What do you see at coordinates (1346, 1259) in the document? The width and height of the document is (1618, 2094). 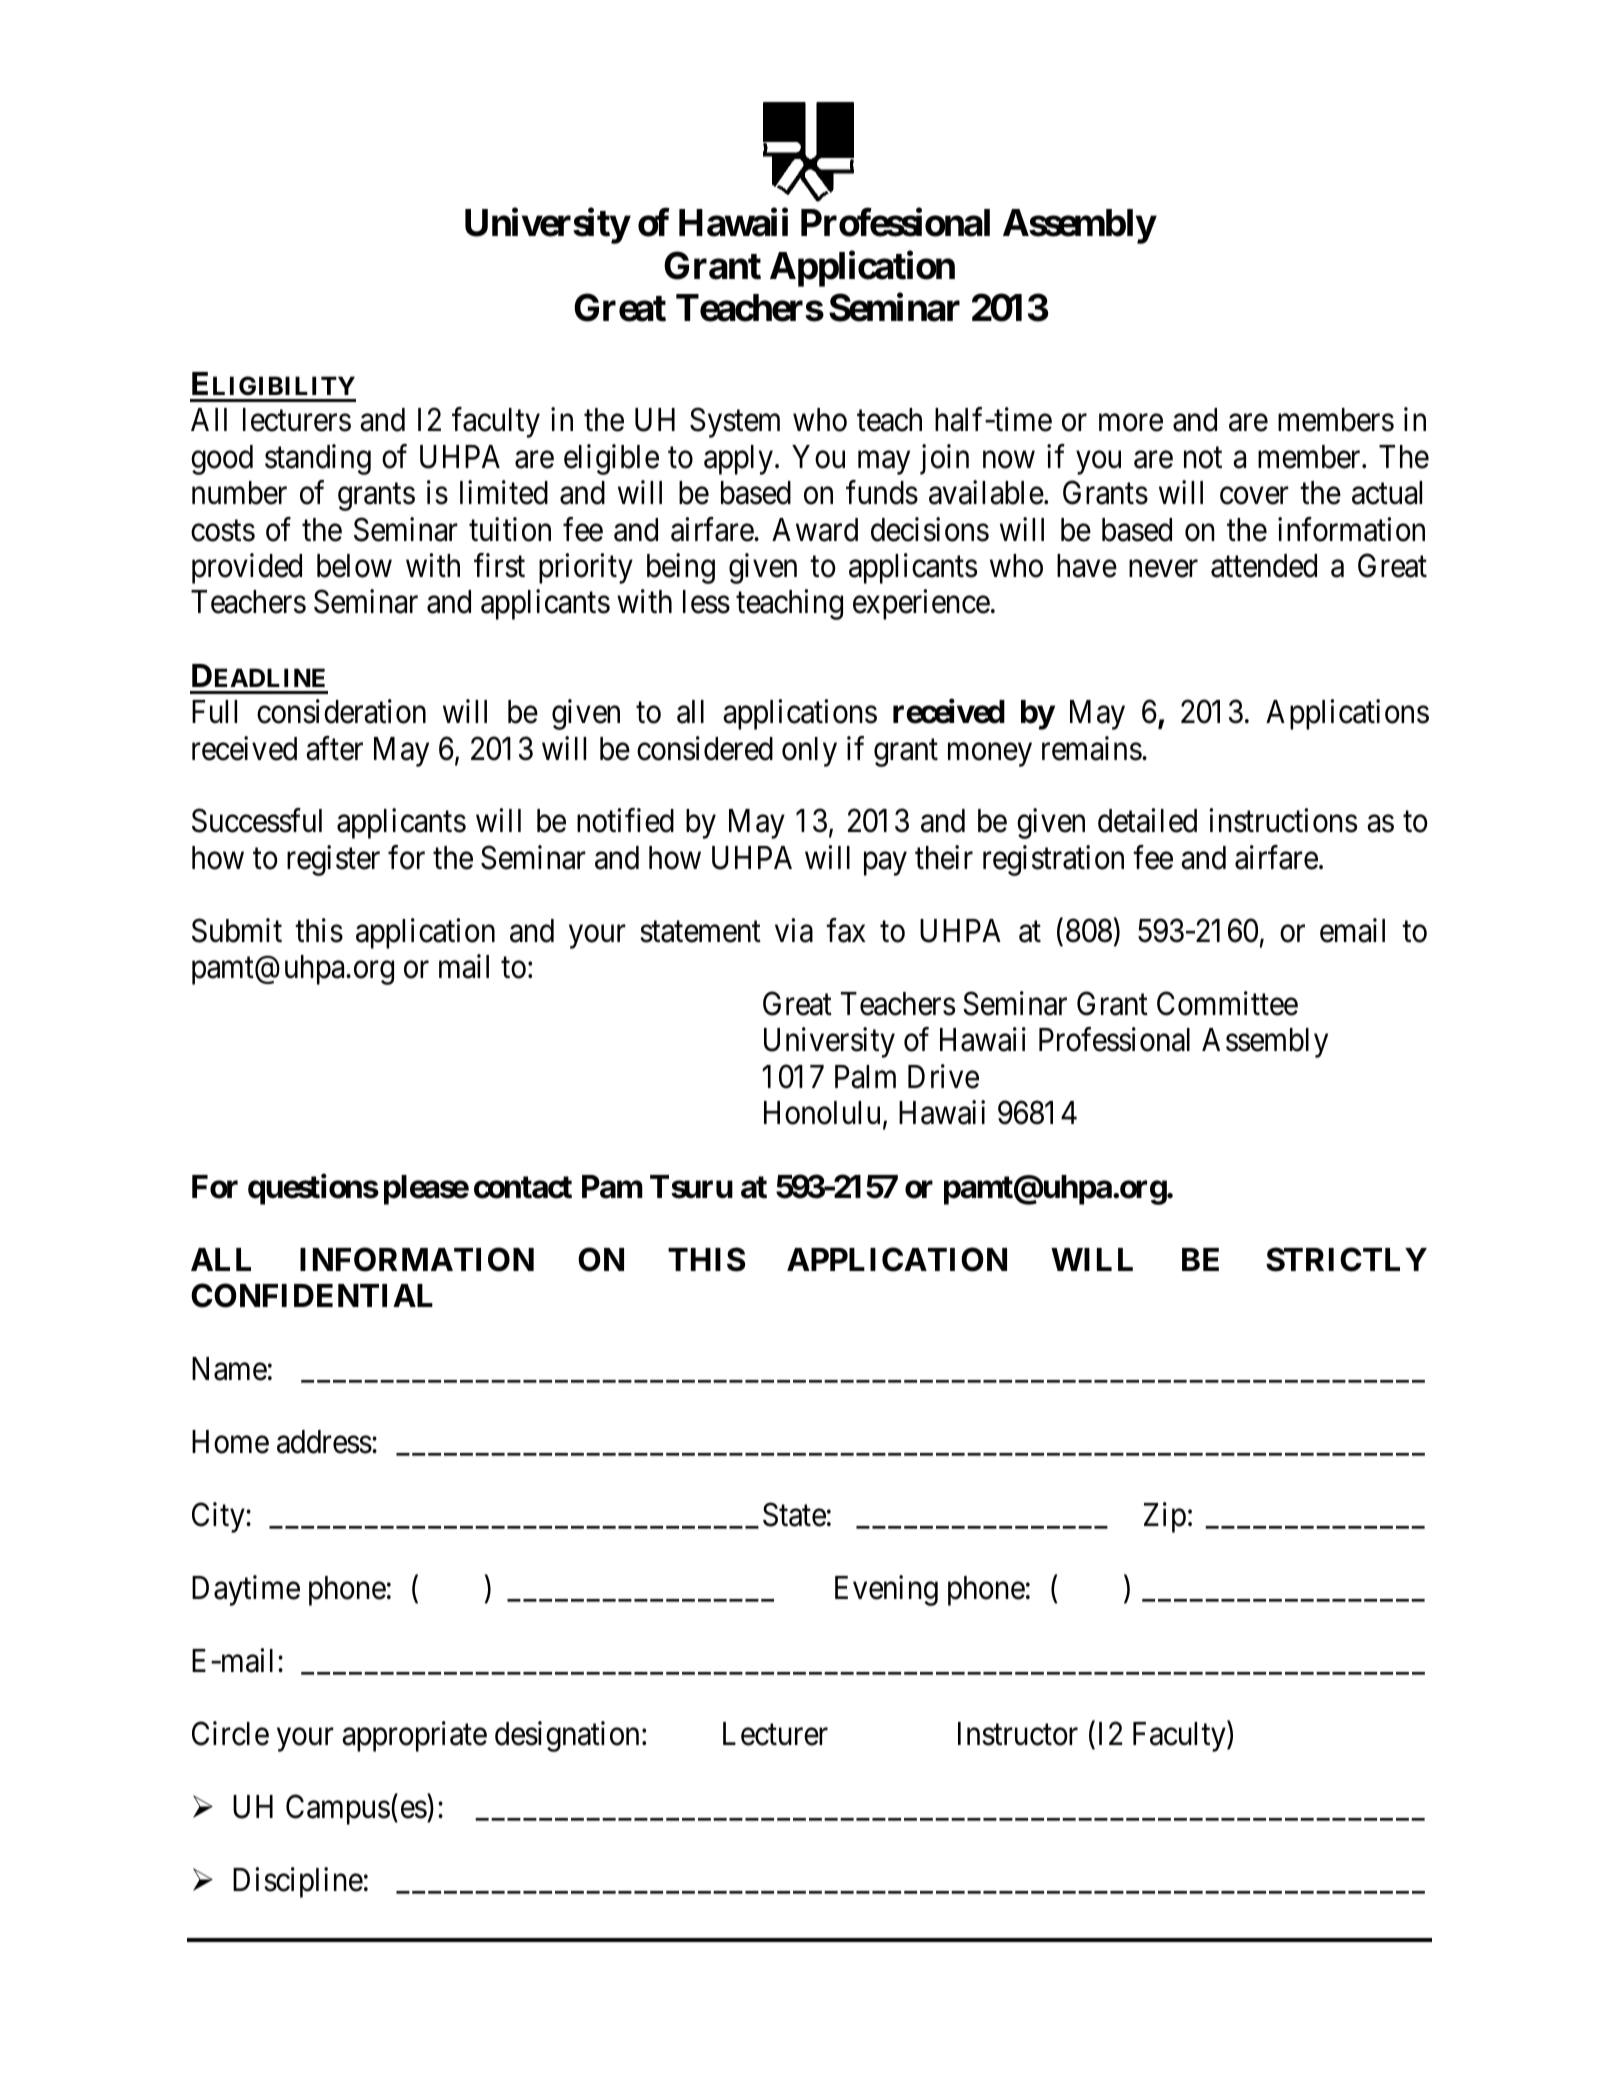 I see `STRICTLY` at bounding box center [1346, 1259].
